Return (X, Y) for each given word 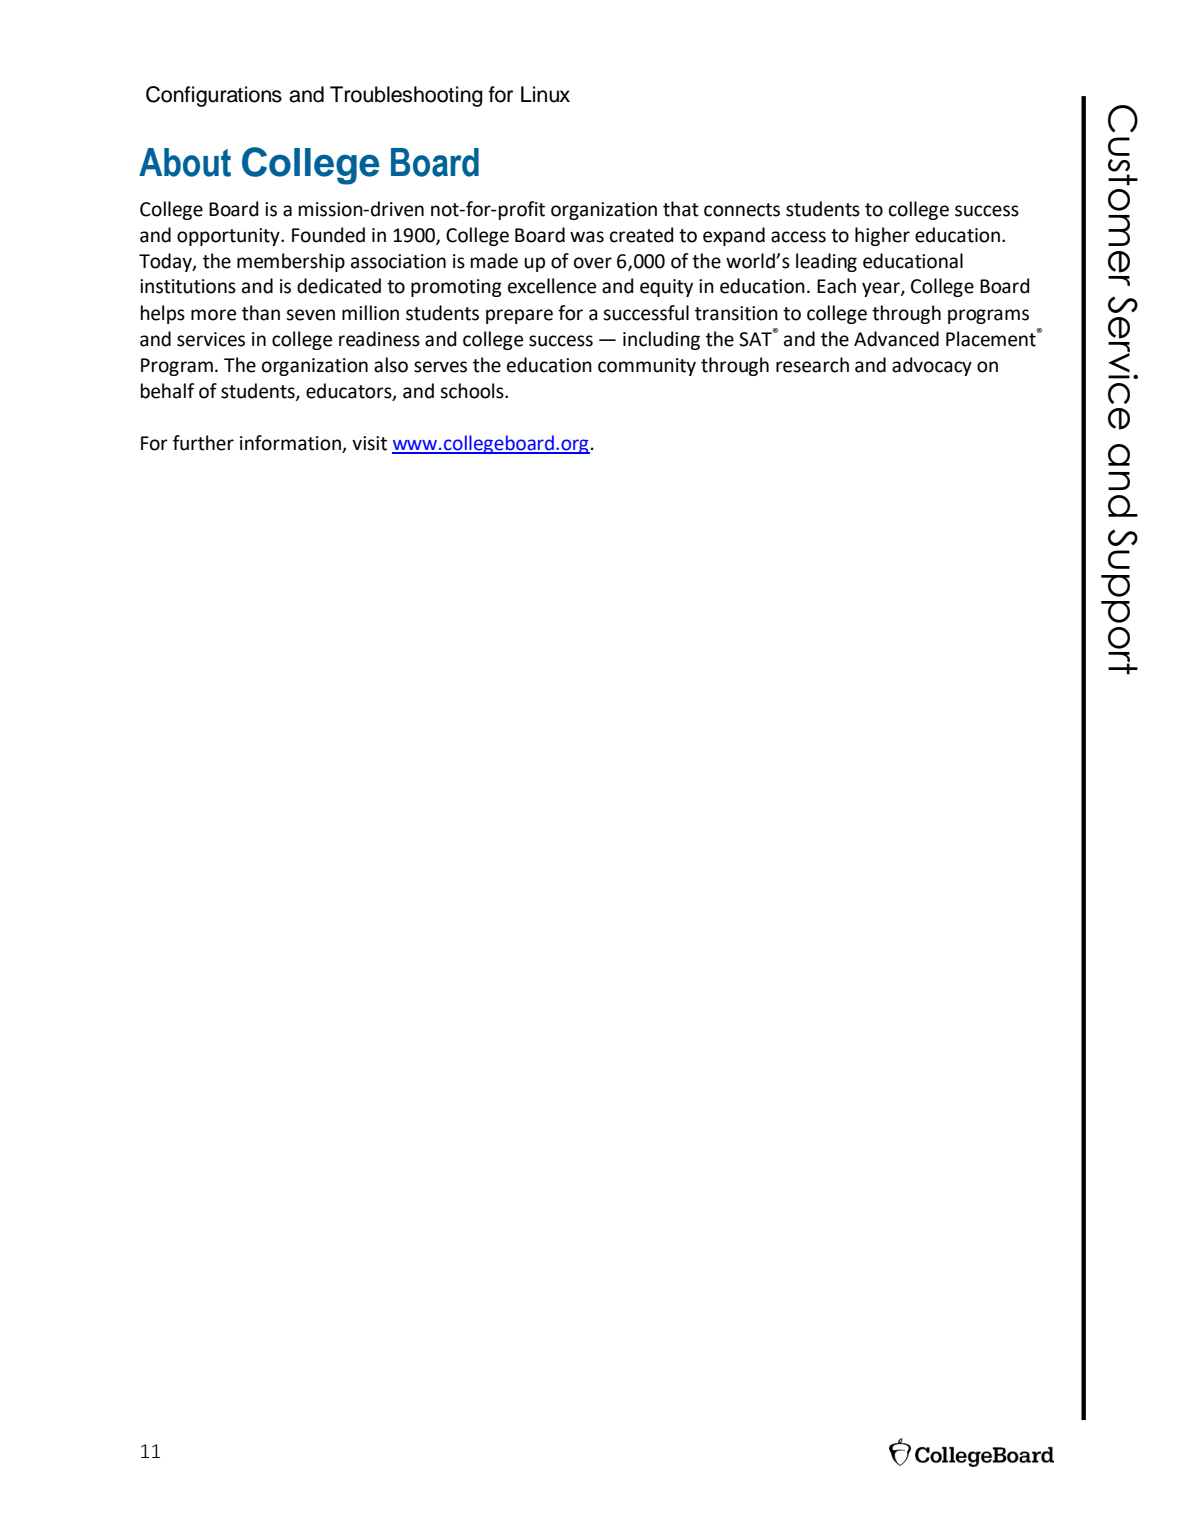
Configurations (214, 96)
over (593, 263)
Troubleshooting (406, 96)
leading (826, 262)
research (812, 365)
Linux (545, 94)
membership (291, 262)
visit (369, 443)
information (290, 443)
